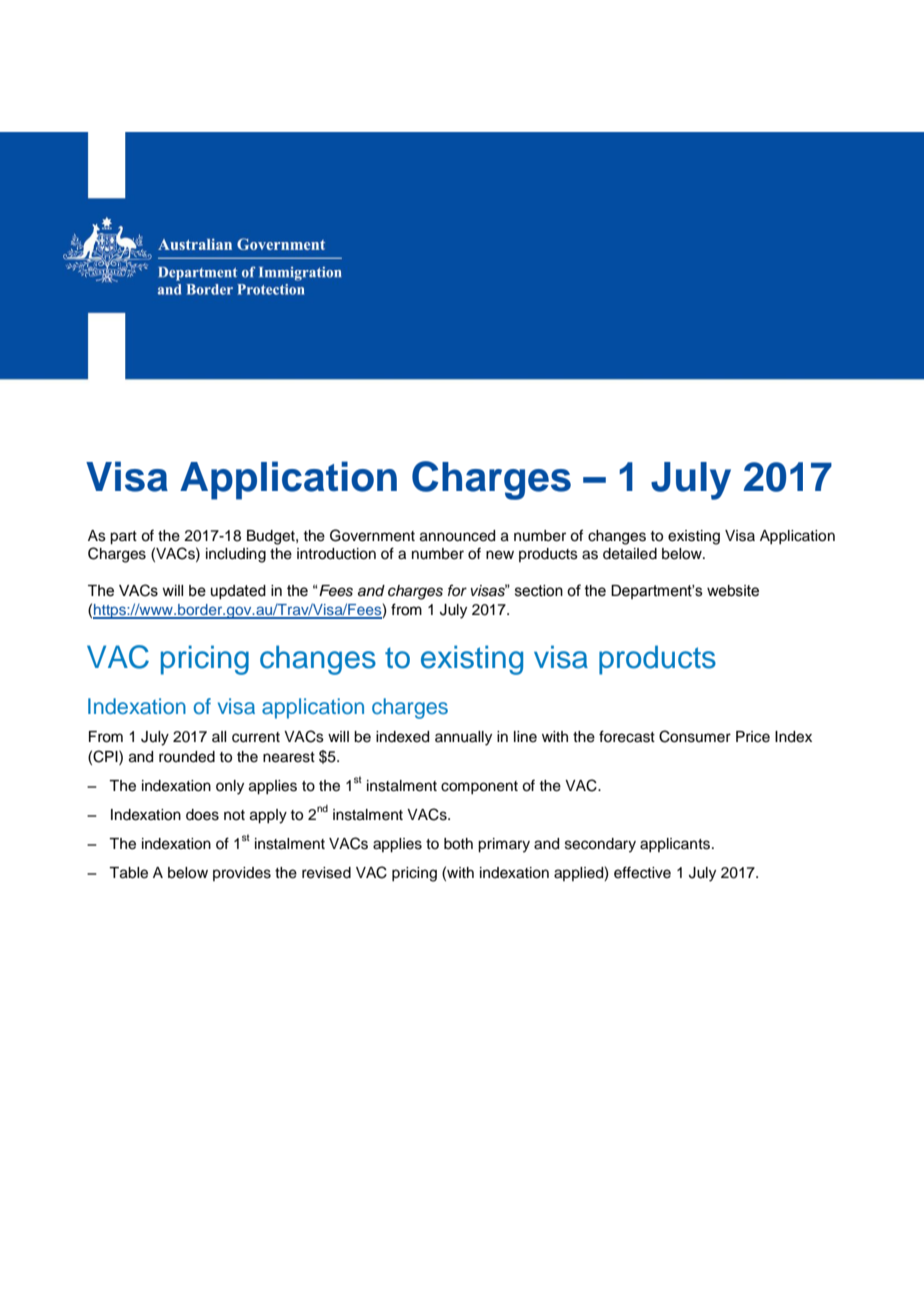  I want to click on detailed, so click(630, 554).
